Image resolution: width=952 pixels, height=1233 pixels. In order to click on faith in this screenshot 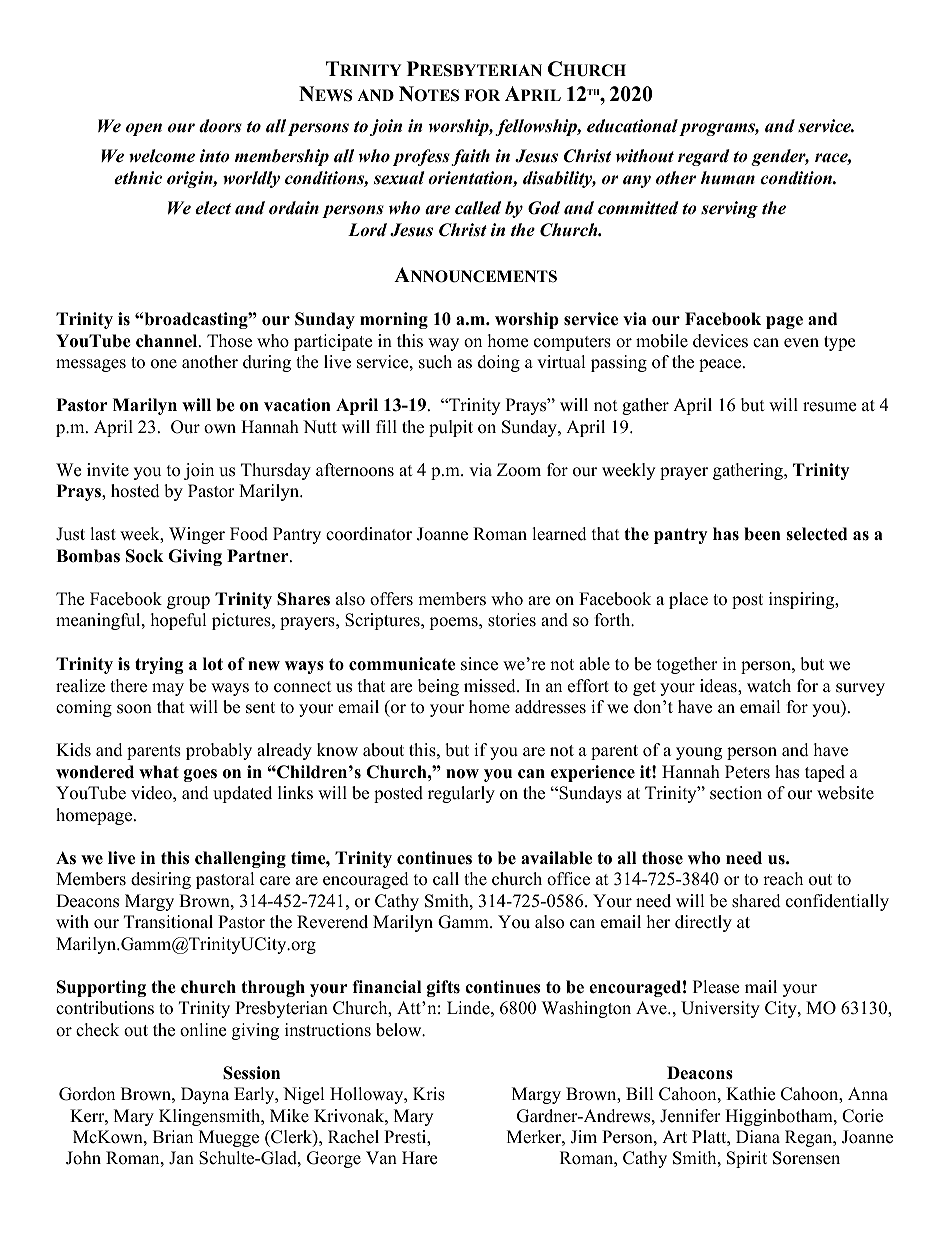, I will do `click(470, 157)`.
